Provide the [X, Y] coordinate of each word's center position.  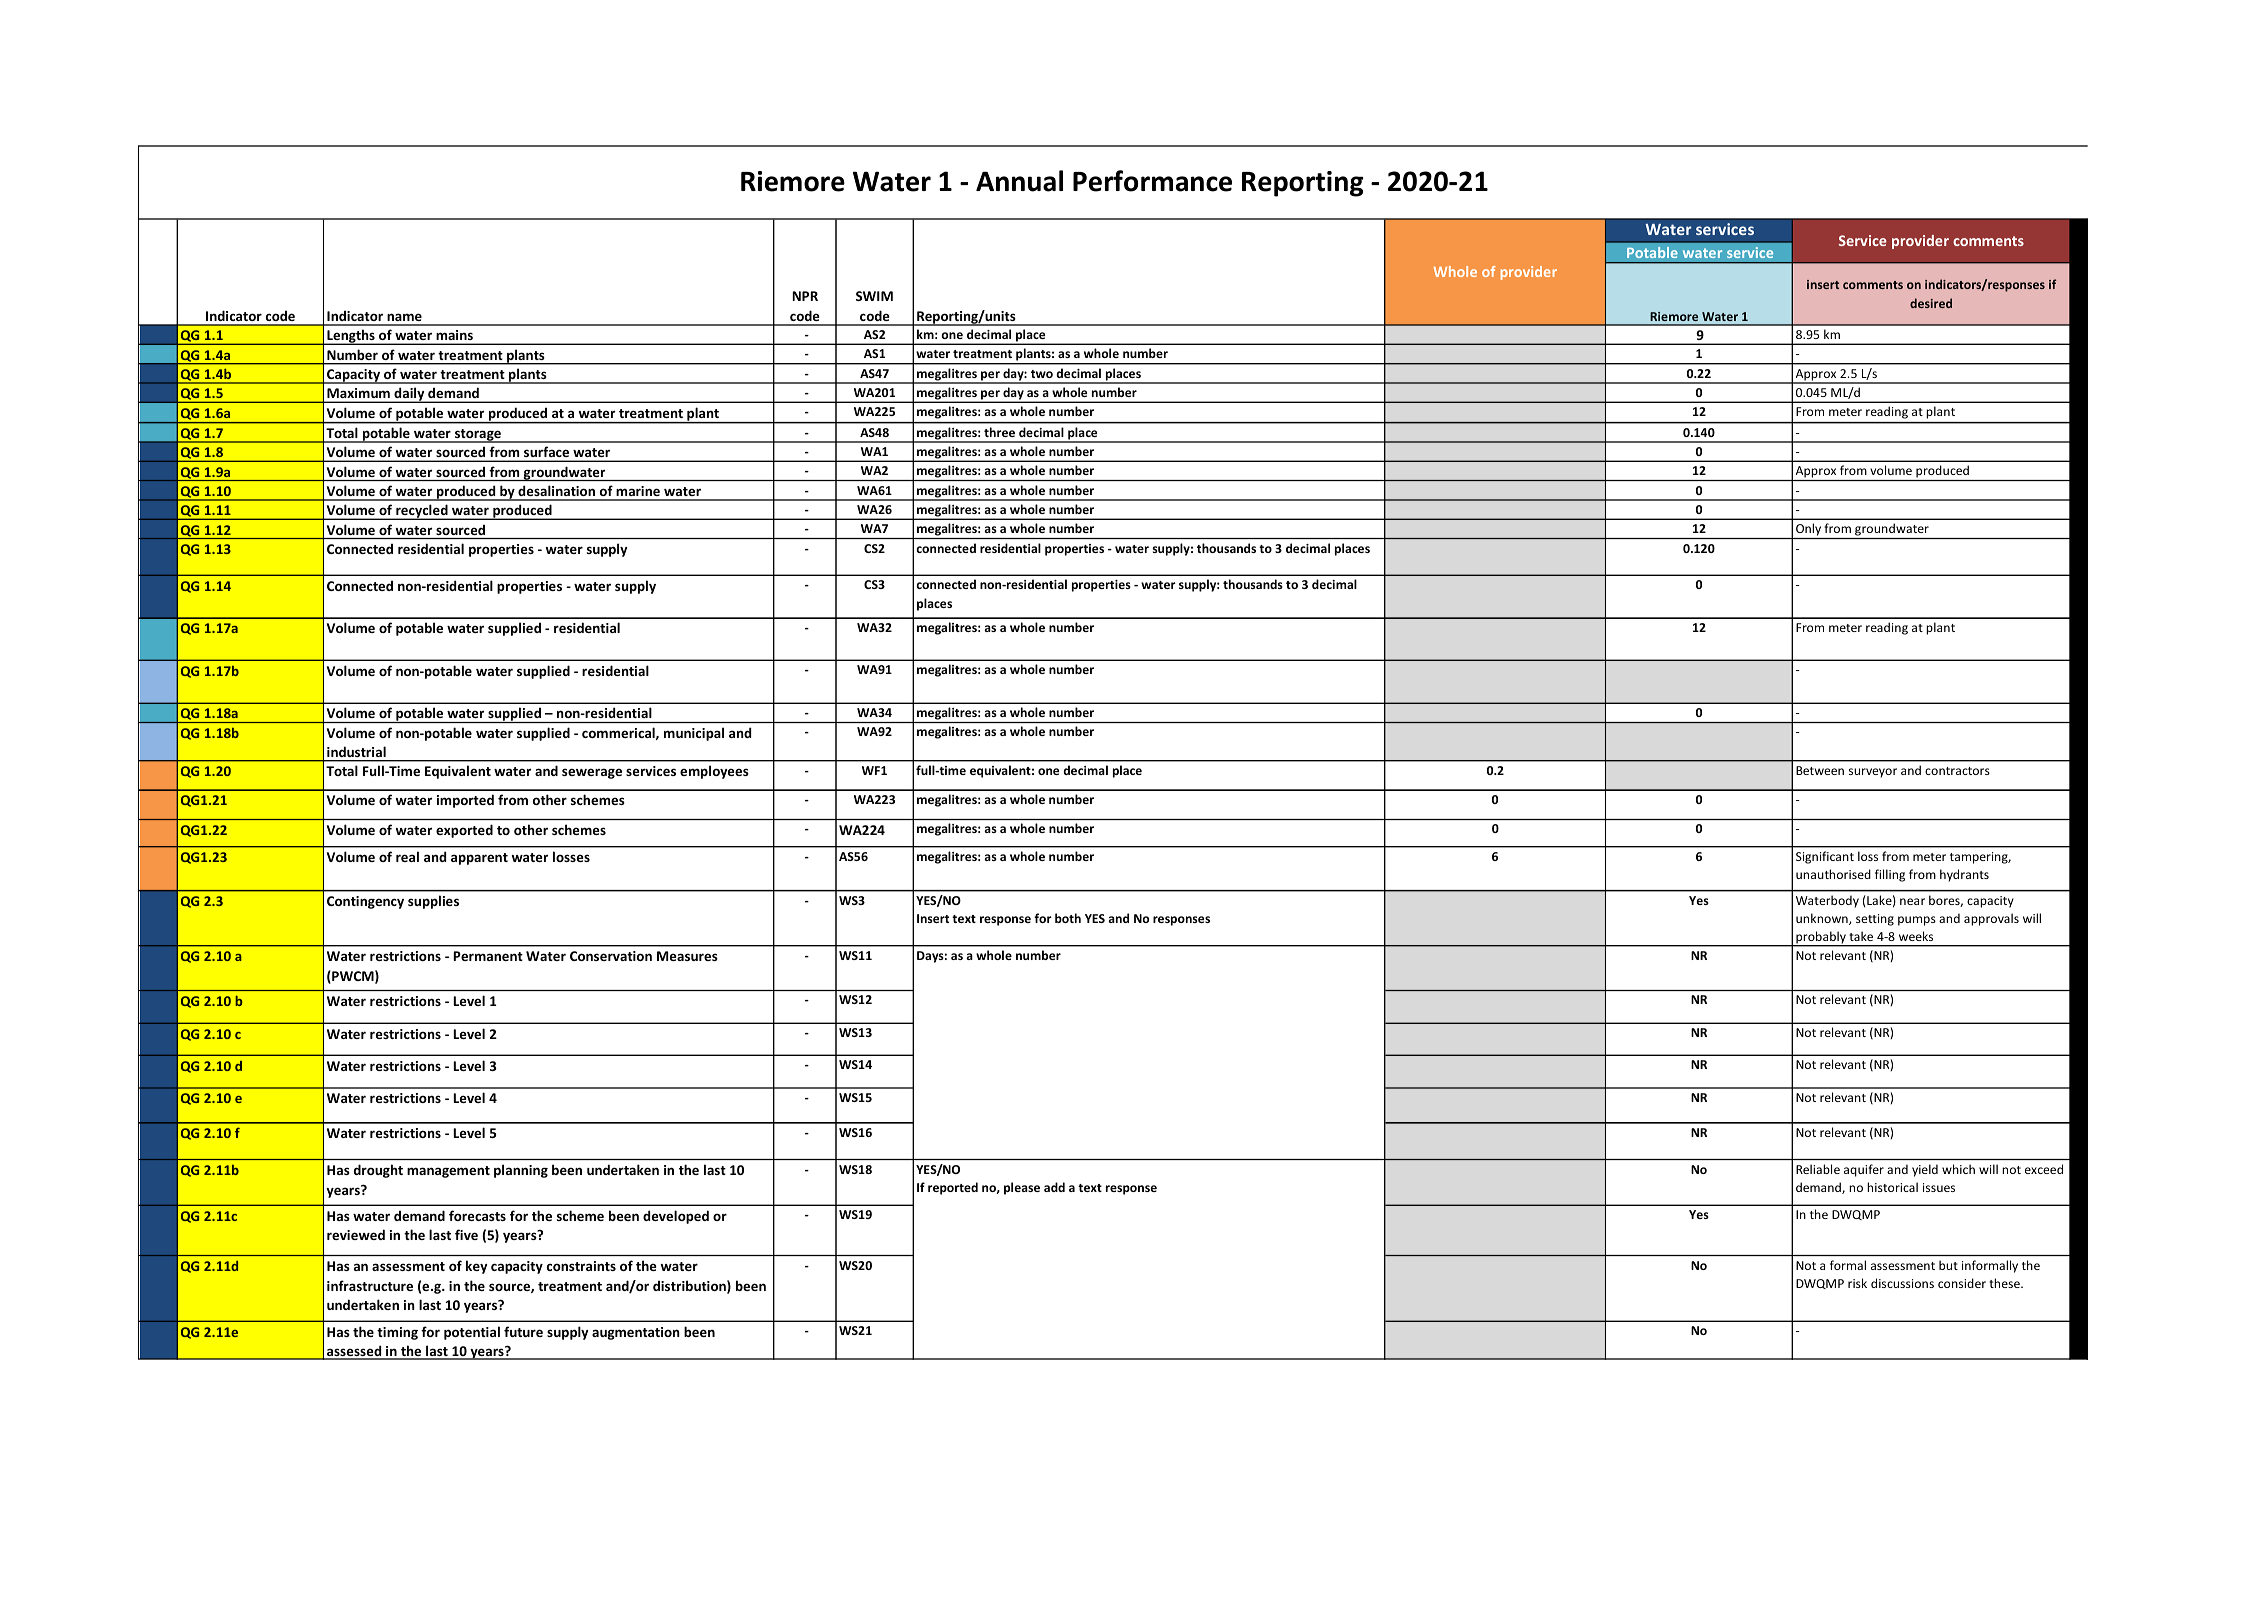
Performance [1152, 181]
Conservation [611, 956]
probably [1821, 939]
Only [1808, 531]
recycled [422, 512]
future [523, 1331]
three [999, 432]
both [1068, 918]
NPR [805, 296]
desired [1931, 303]
